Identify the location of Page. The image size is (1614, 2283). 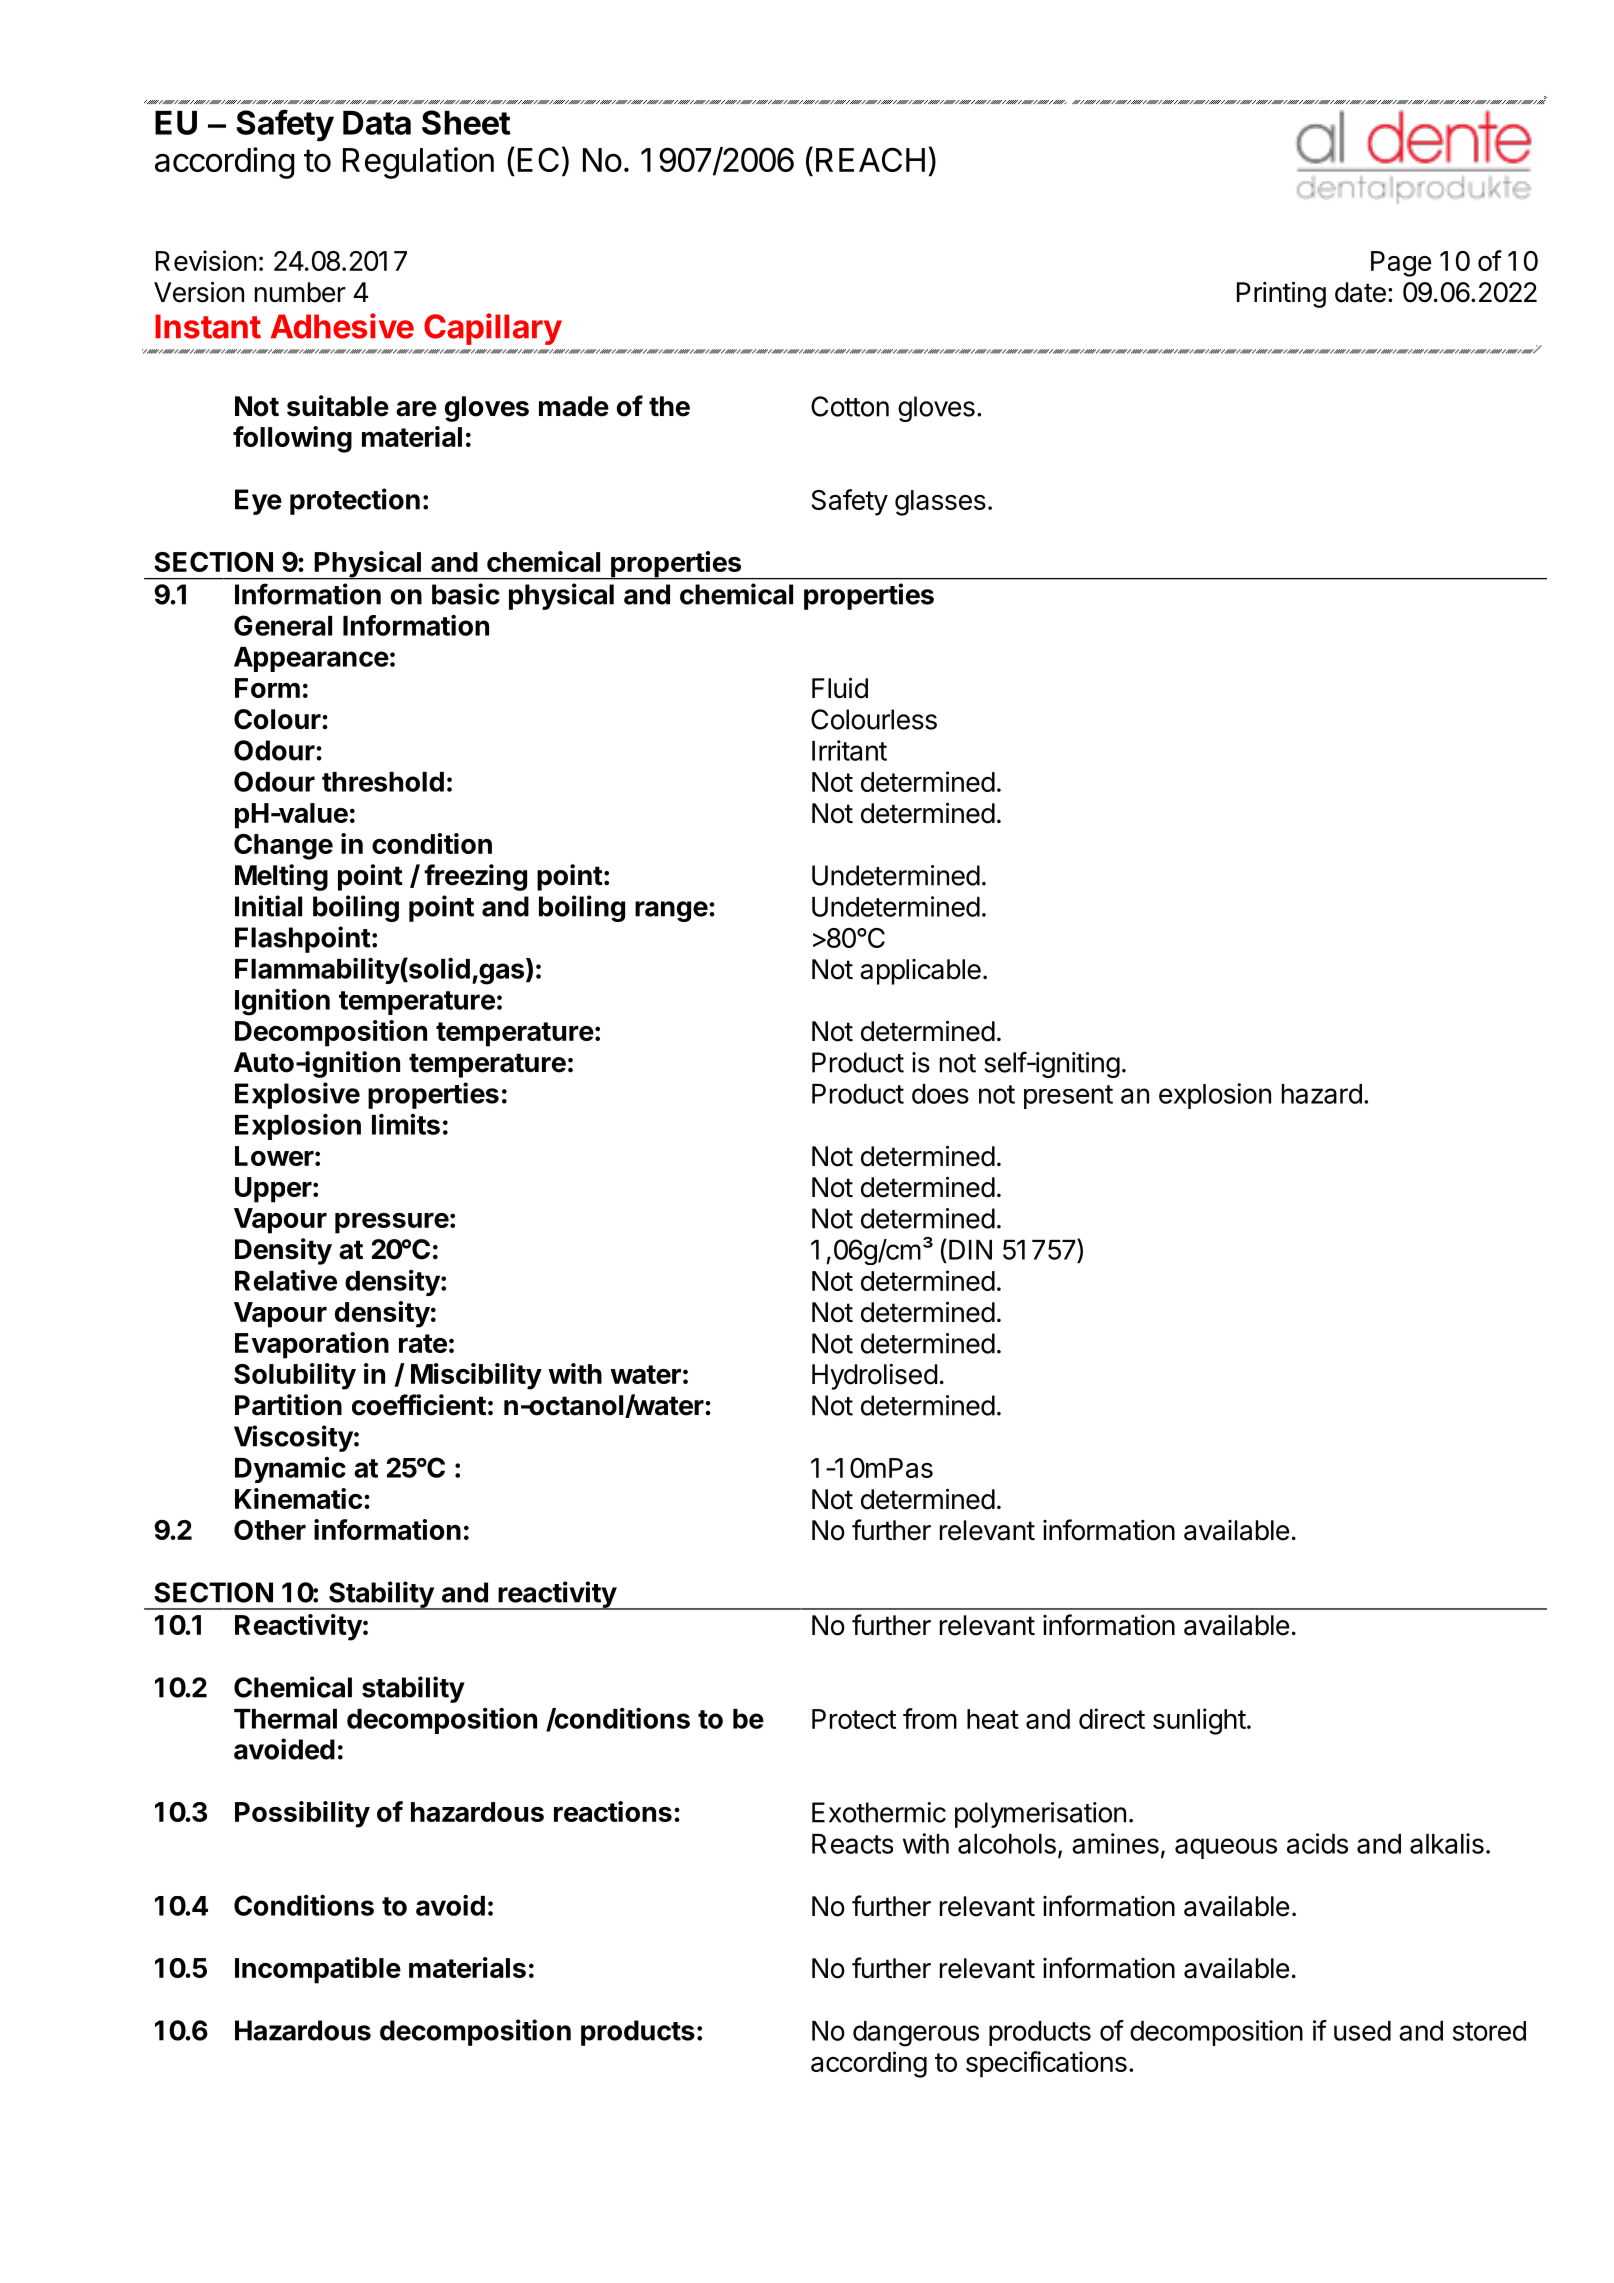
(1401, 264).
